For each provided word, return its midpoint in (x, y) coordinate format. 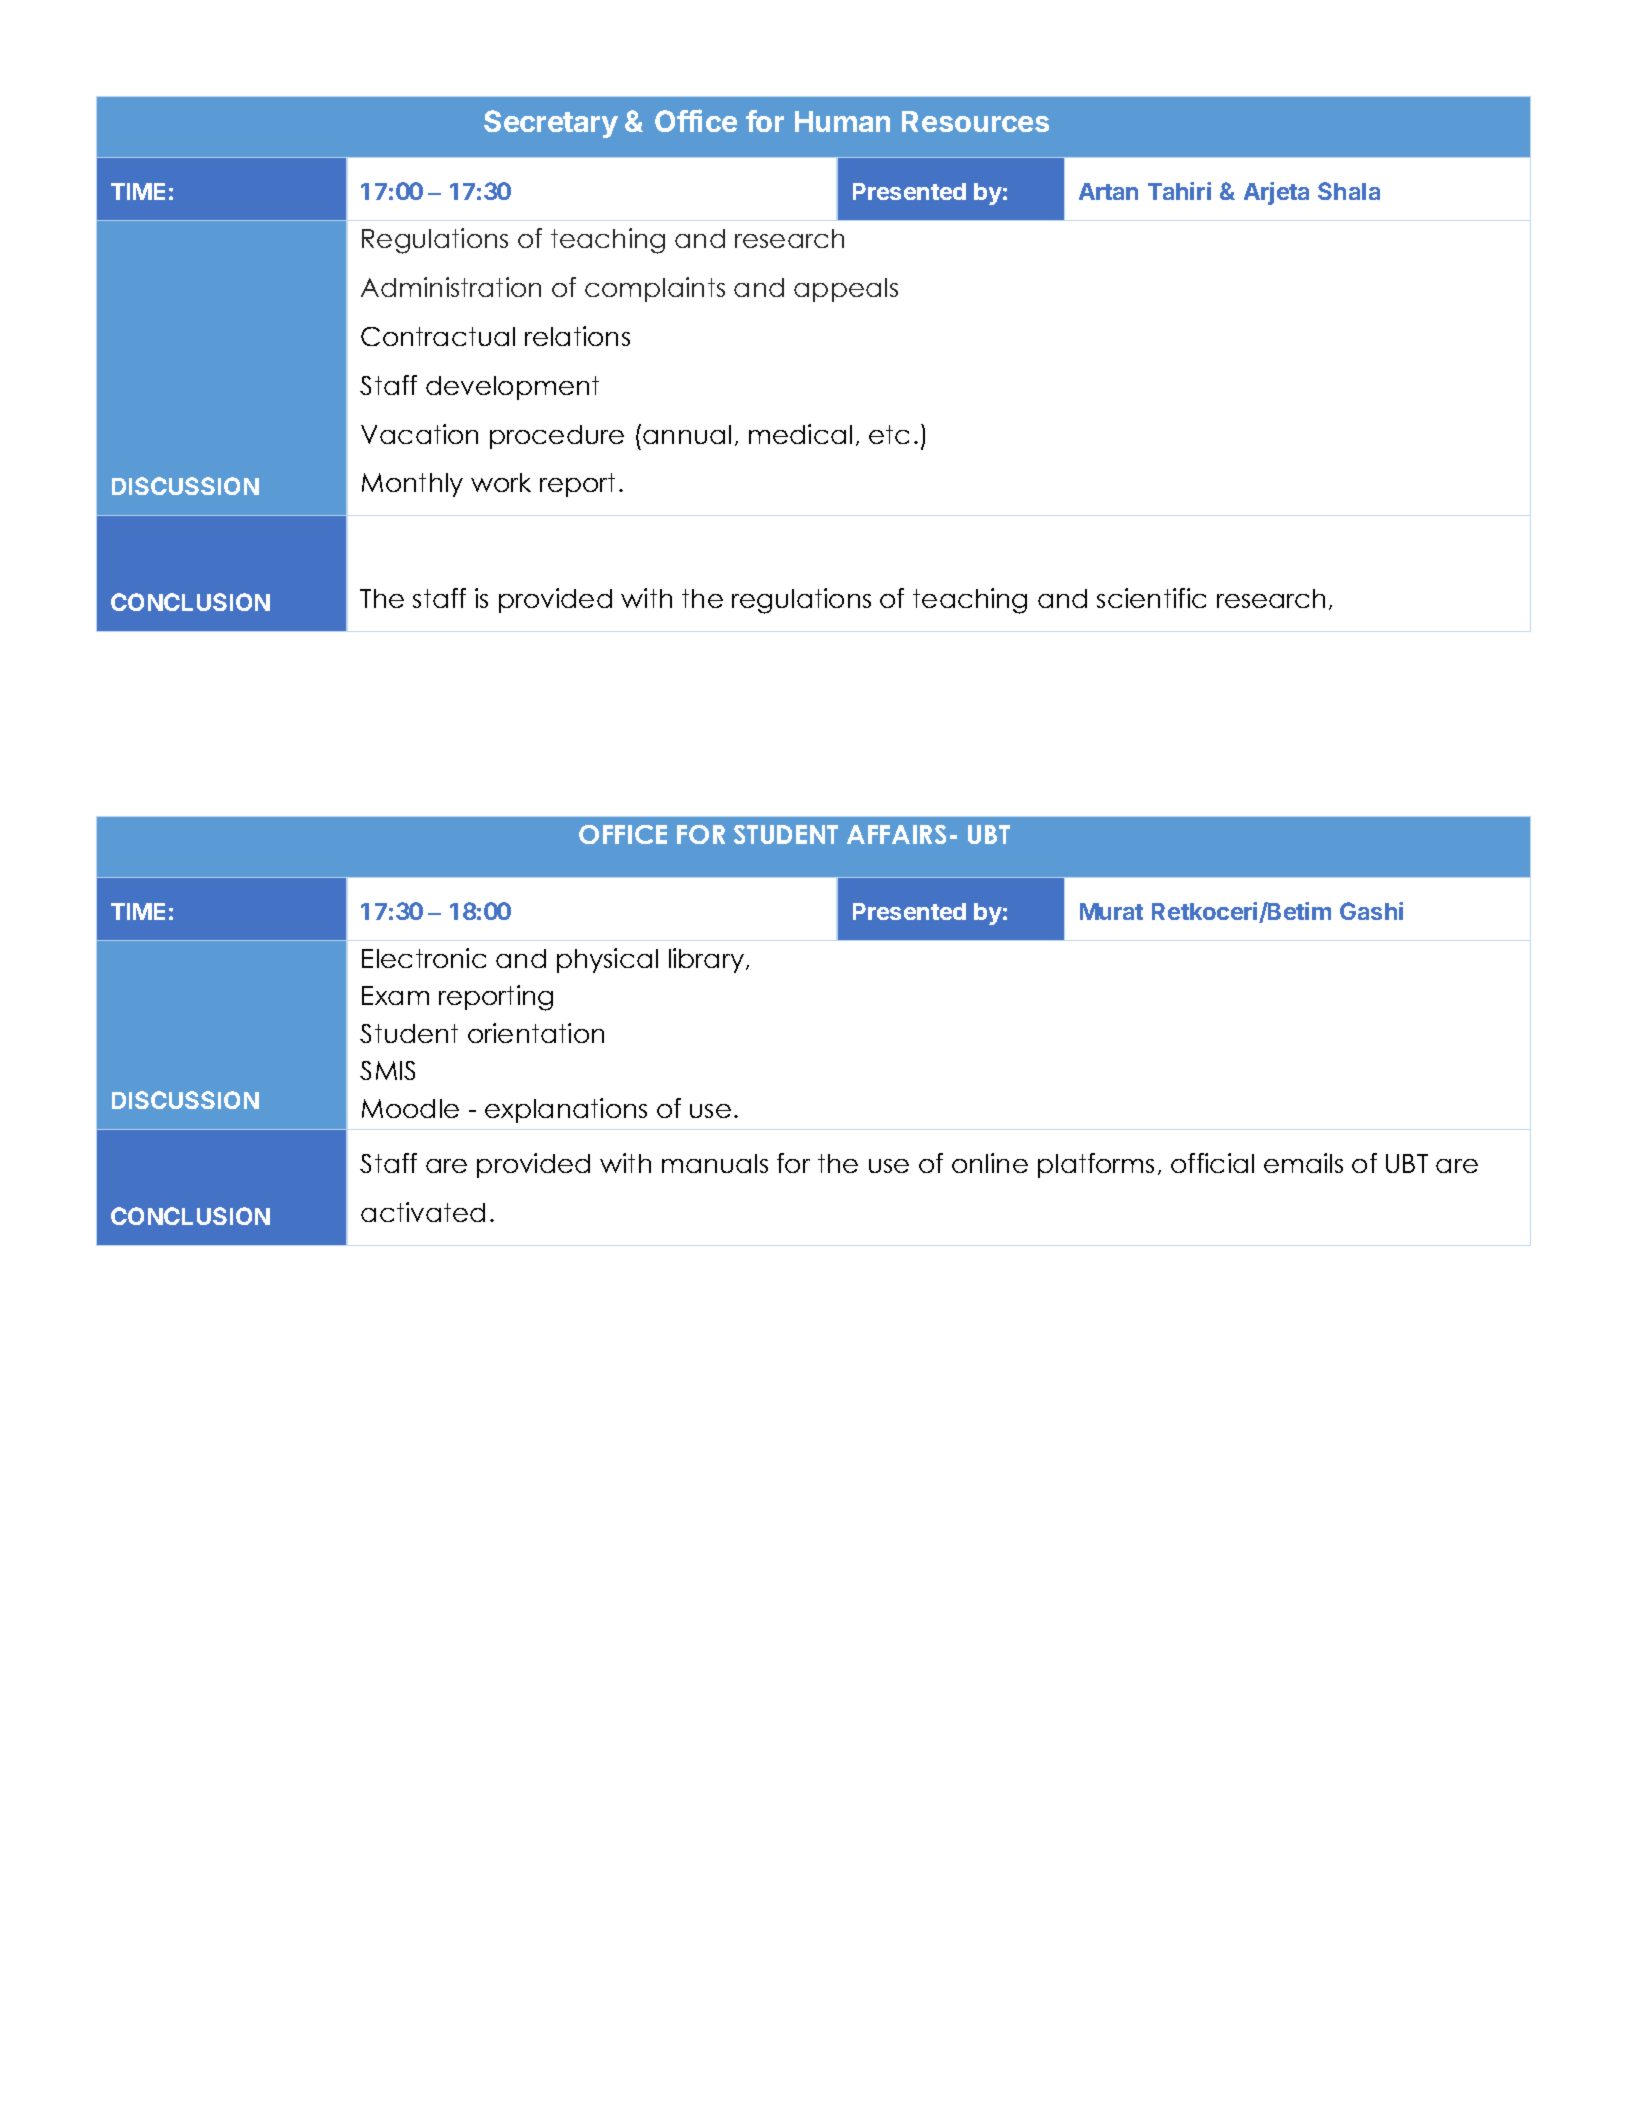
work (501, 482)
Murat (1111, 911)
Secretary (551, 124)
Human (842, 121)
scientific (1151, 598)
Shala (1349, 191)
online (990, 1163)
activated (423, 1212)
